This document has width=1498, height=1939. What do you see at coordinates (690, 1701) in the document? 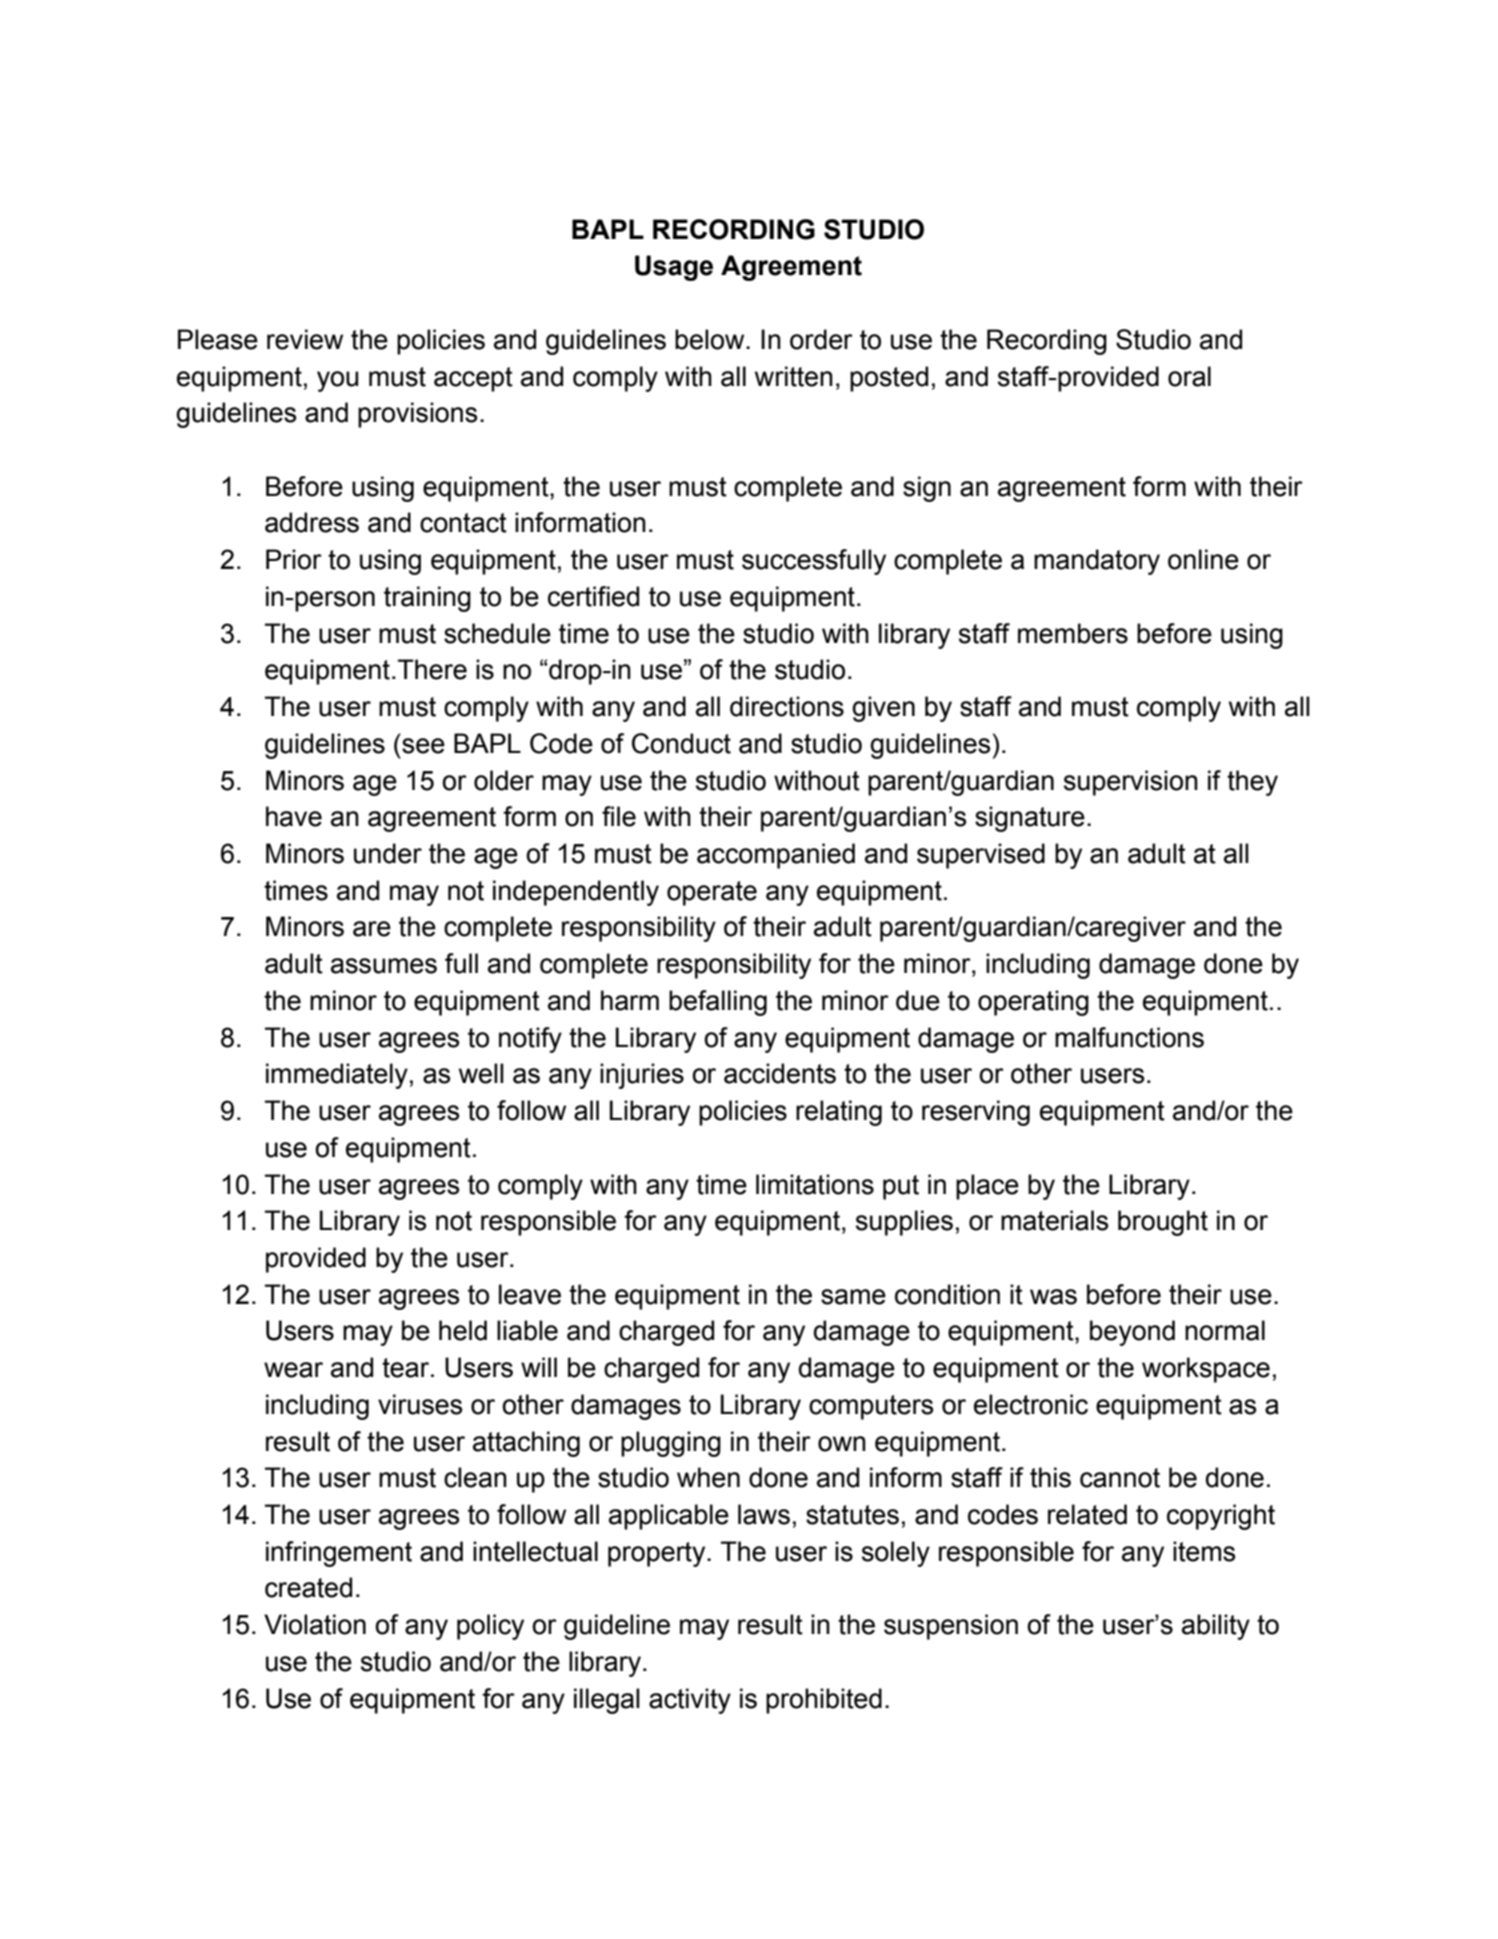
I see `activity` at bounding box center [690, 1701].
